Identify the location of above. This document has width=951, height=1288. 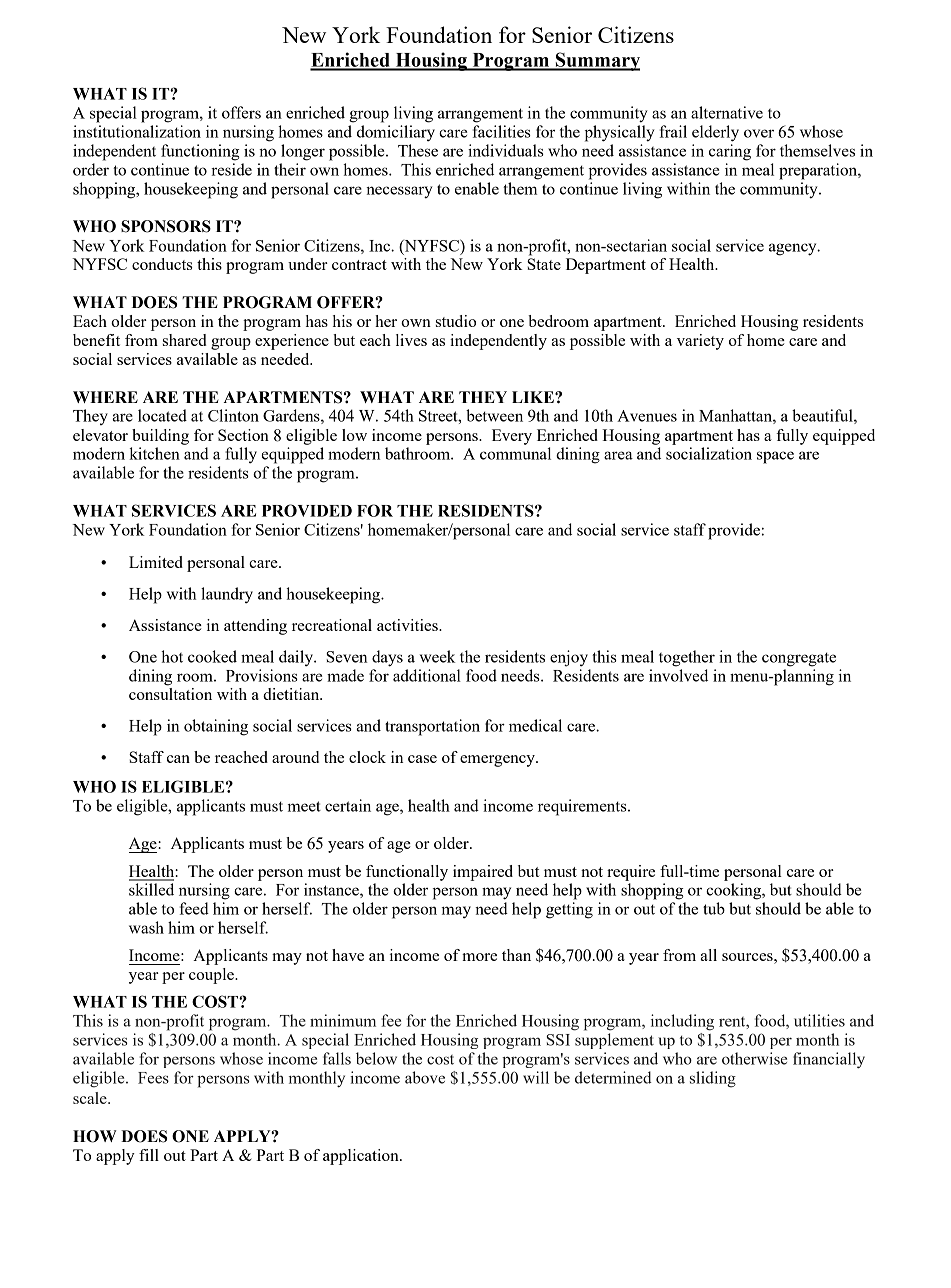
(425, 1077).
